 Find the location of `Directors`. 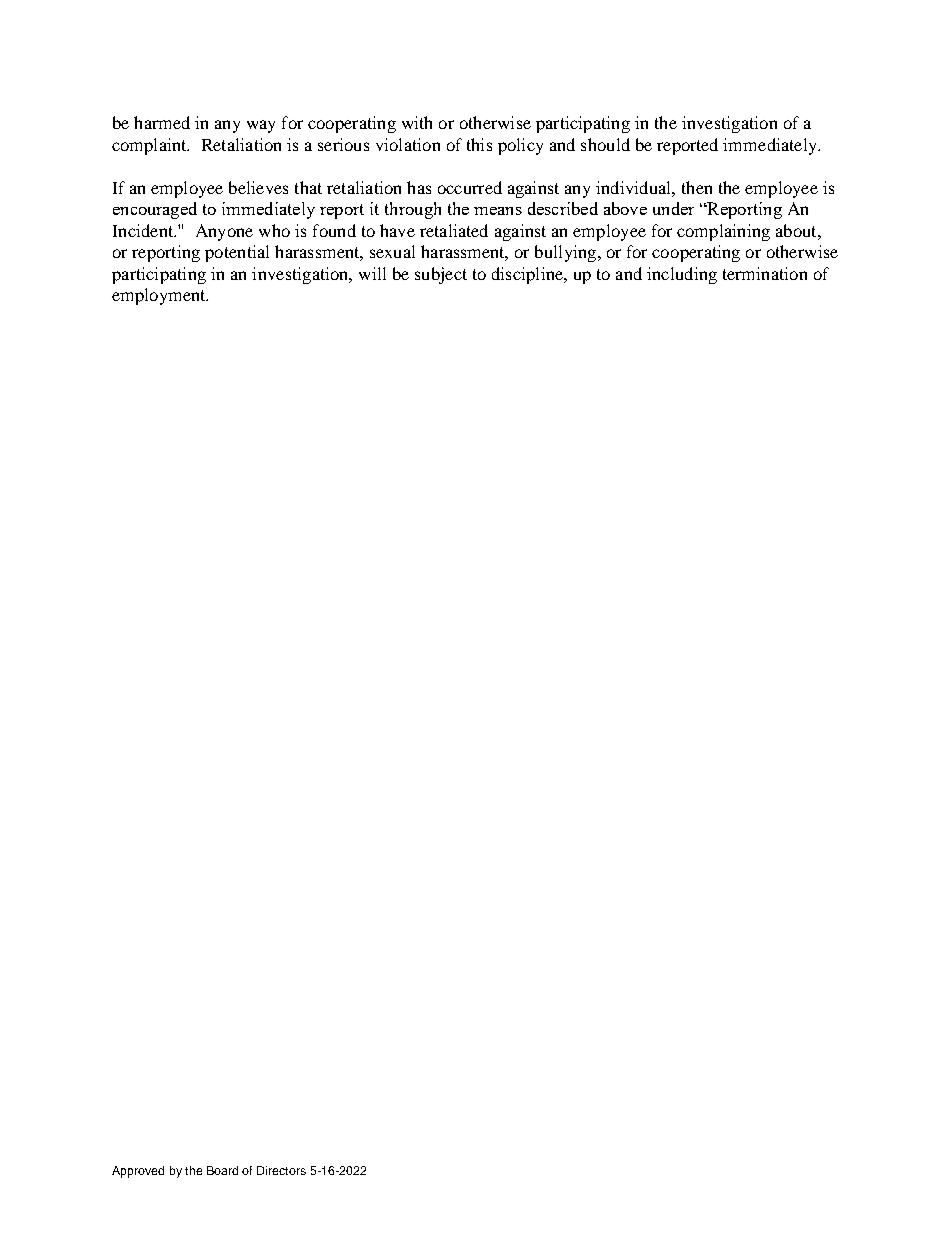

Directors is located at coordinates (281, 1170).
